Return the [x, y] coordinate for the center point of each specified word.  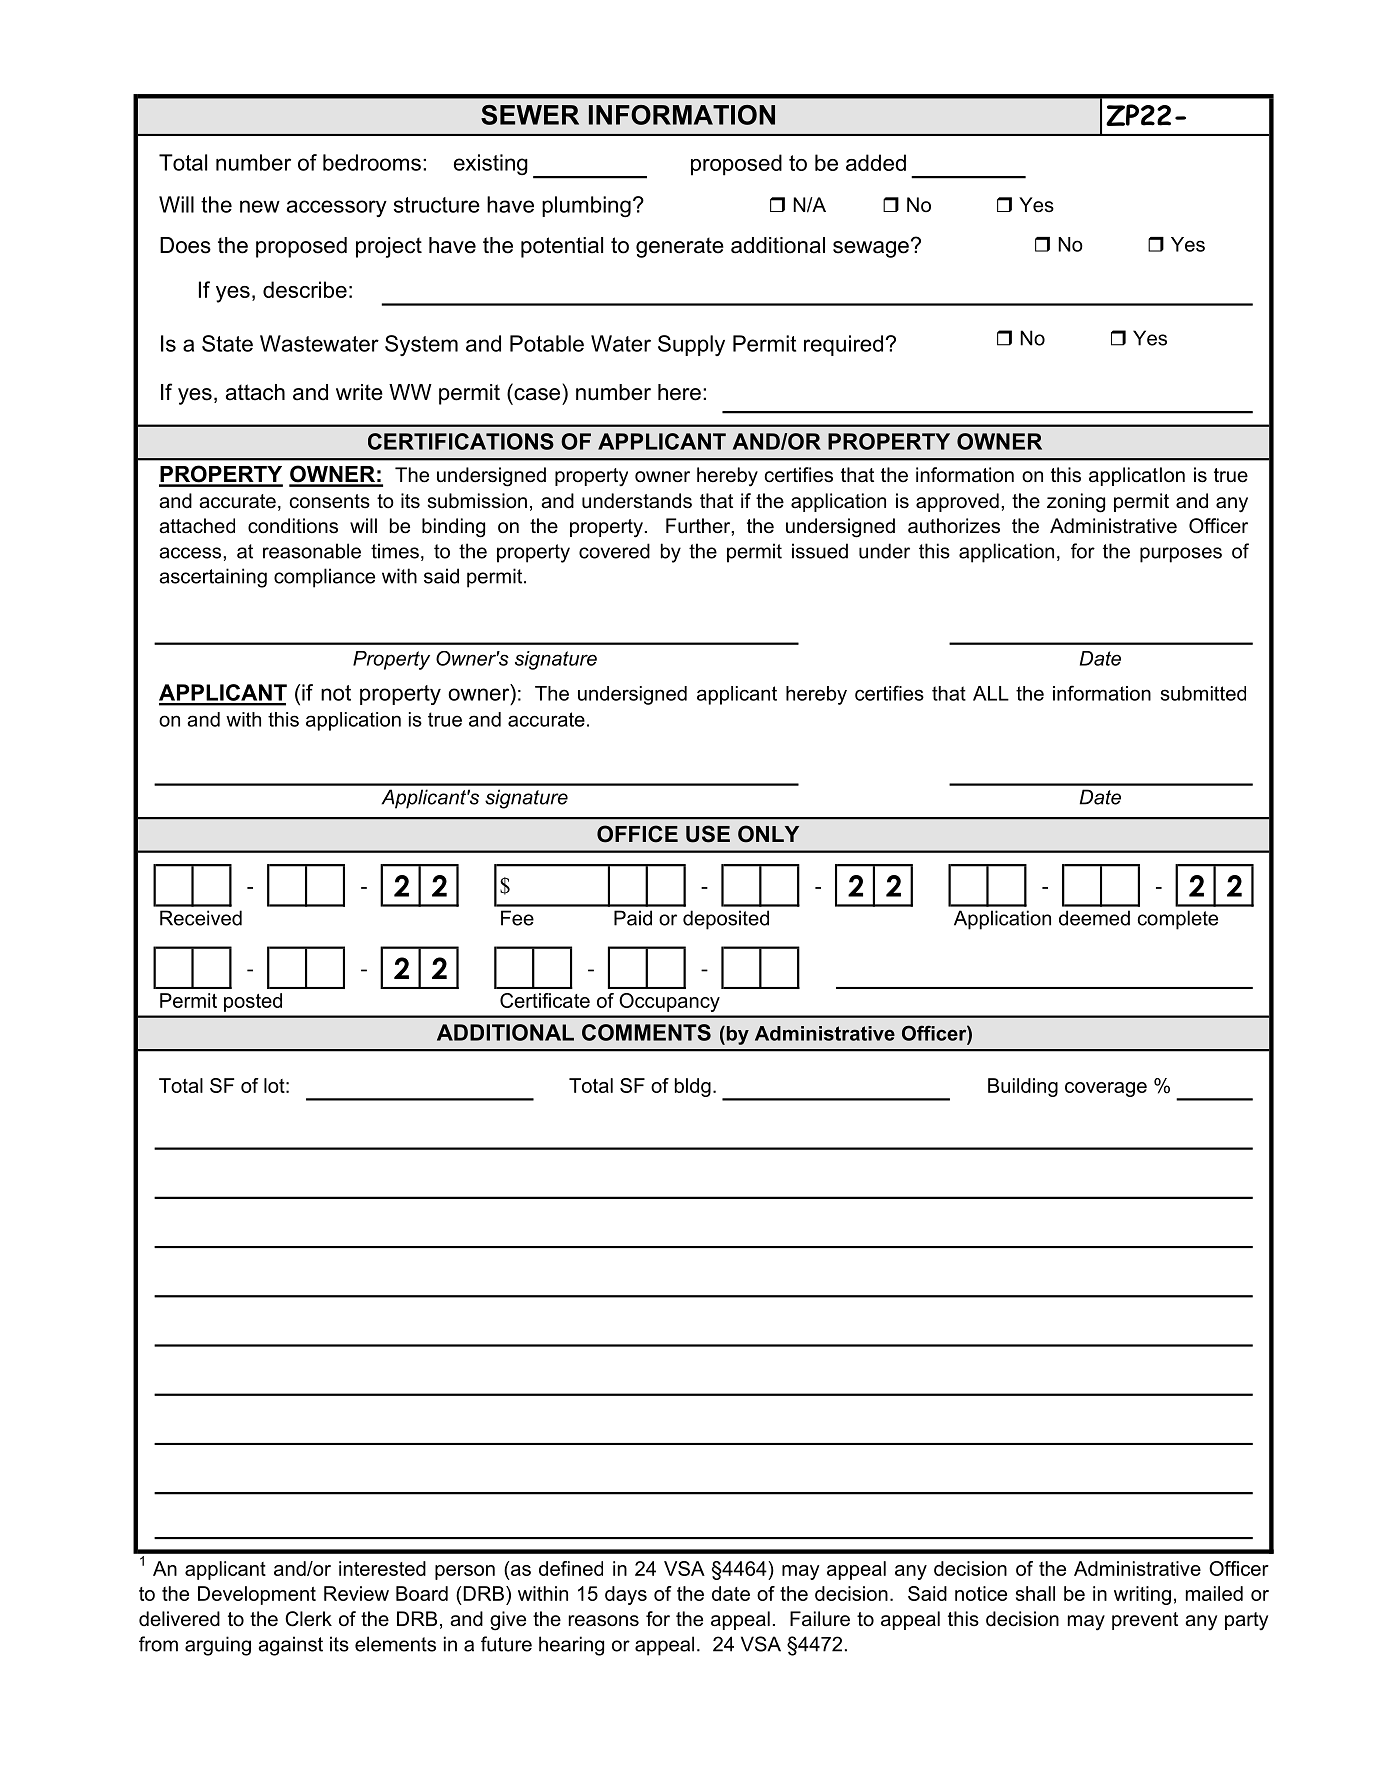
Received [201, 918]
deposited [726, 920]
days [626, 1595]
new [260, 206]
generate [680, 247]
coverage [1106, 1089]
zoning [1076, 503]
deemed [1094, 918]
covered [614, 551]
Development [257, 1595]
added [876, 162]
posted [253, 1002]
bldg [693, 1087]
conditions [293, 526]
